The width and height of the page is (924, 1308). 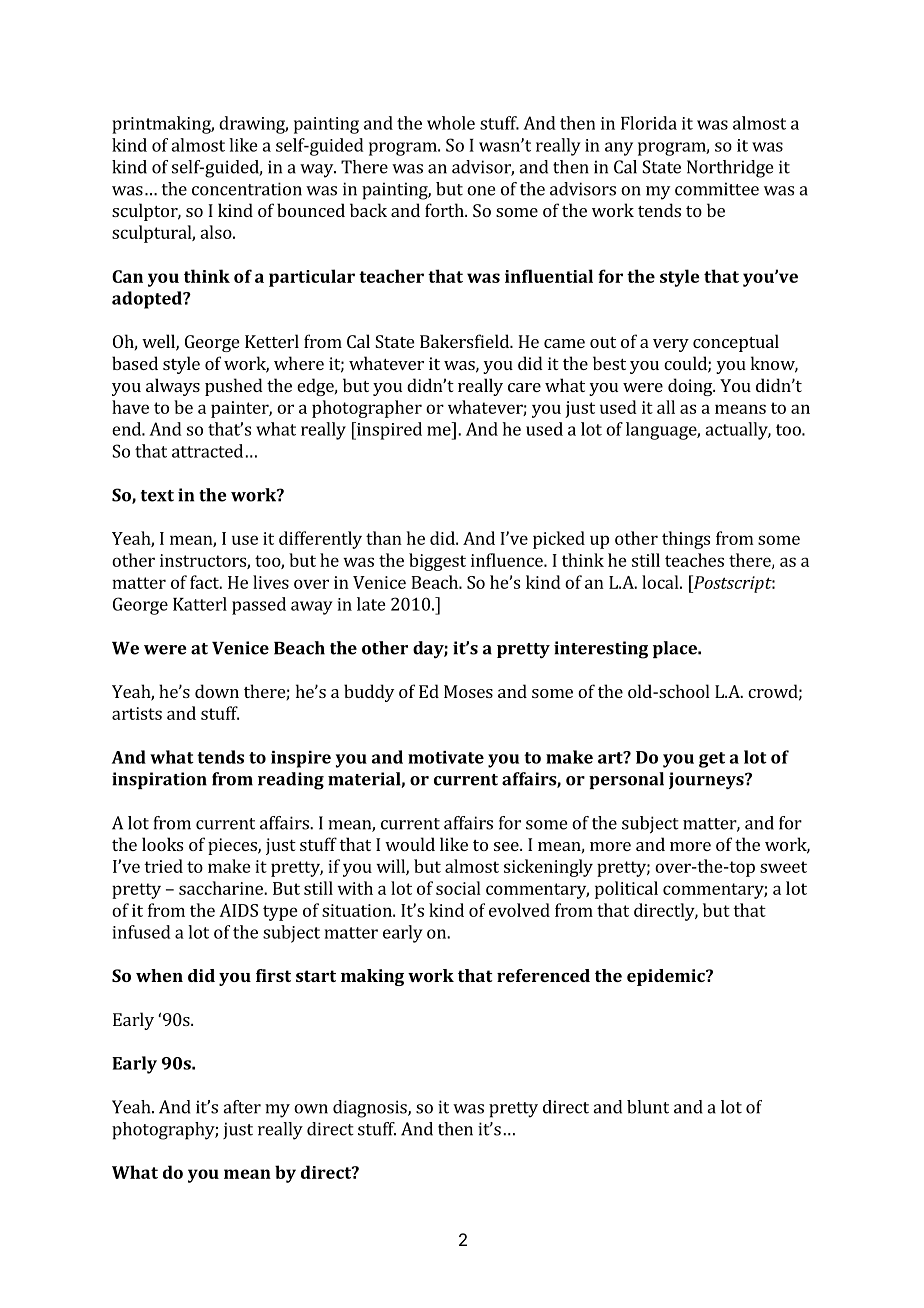 I want to click on attracted, so click(x=207, y=451).
